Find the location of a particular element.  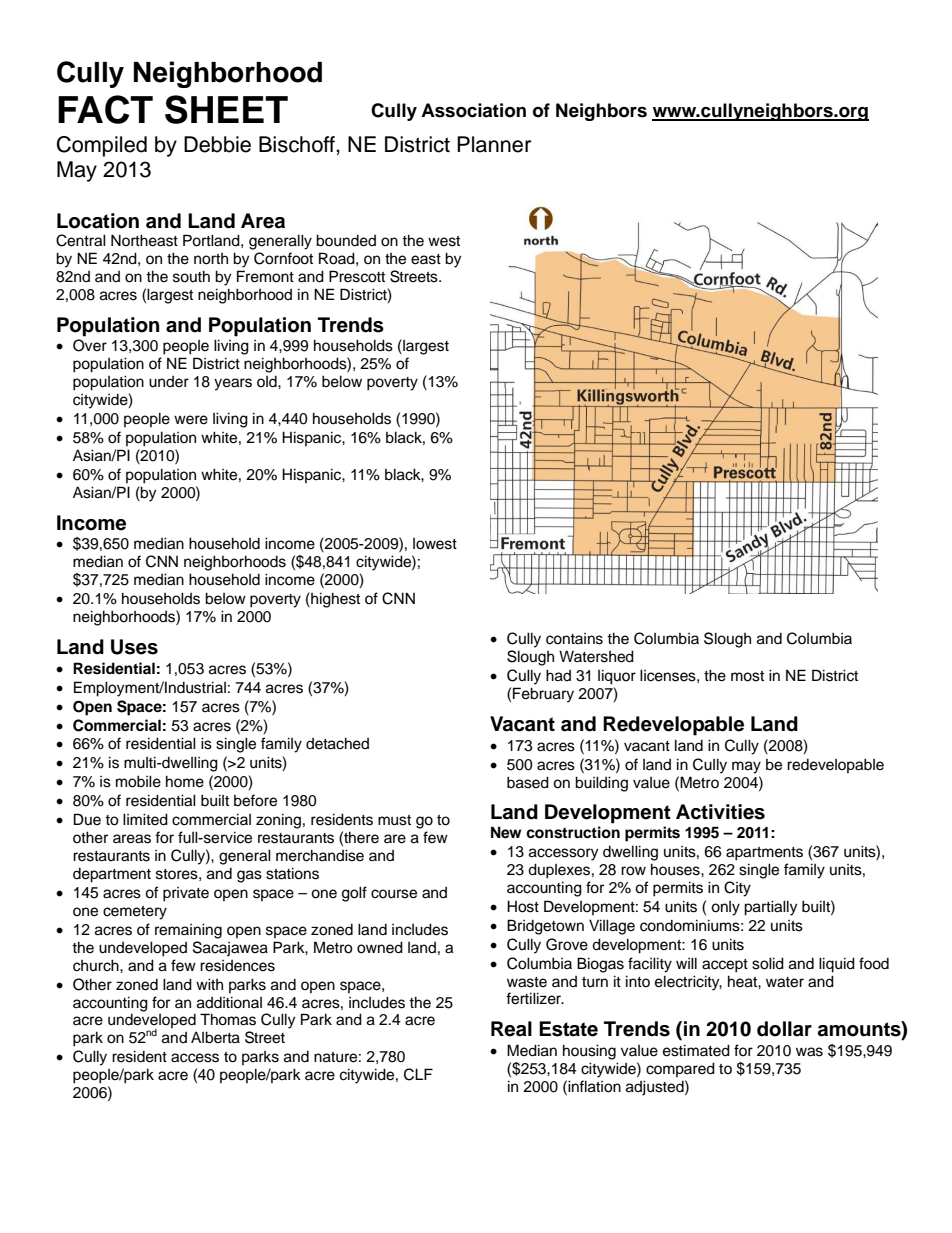

Prescott is located at coordinates (357, 276).
